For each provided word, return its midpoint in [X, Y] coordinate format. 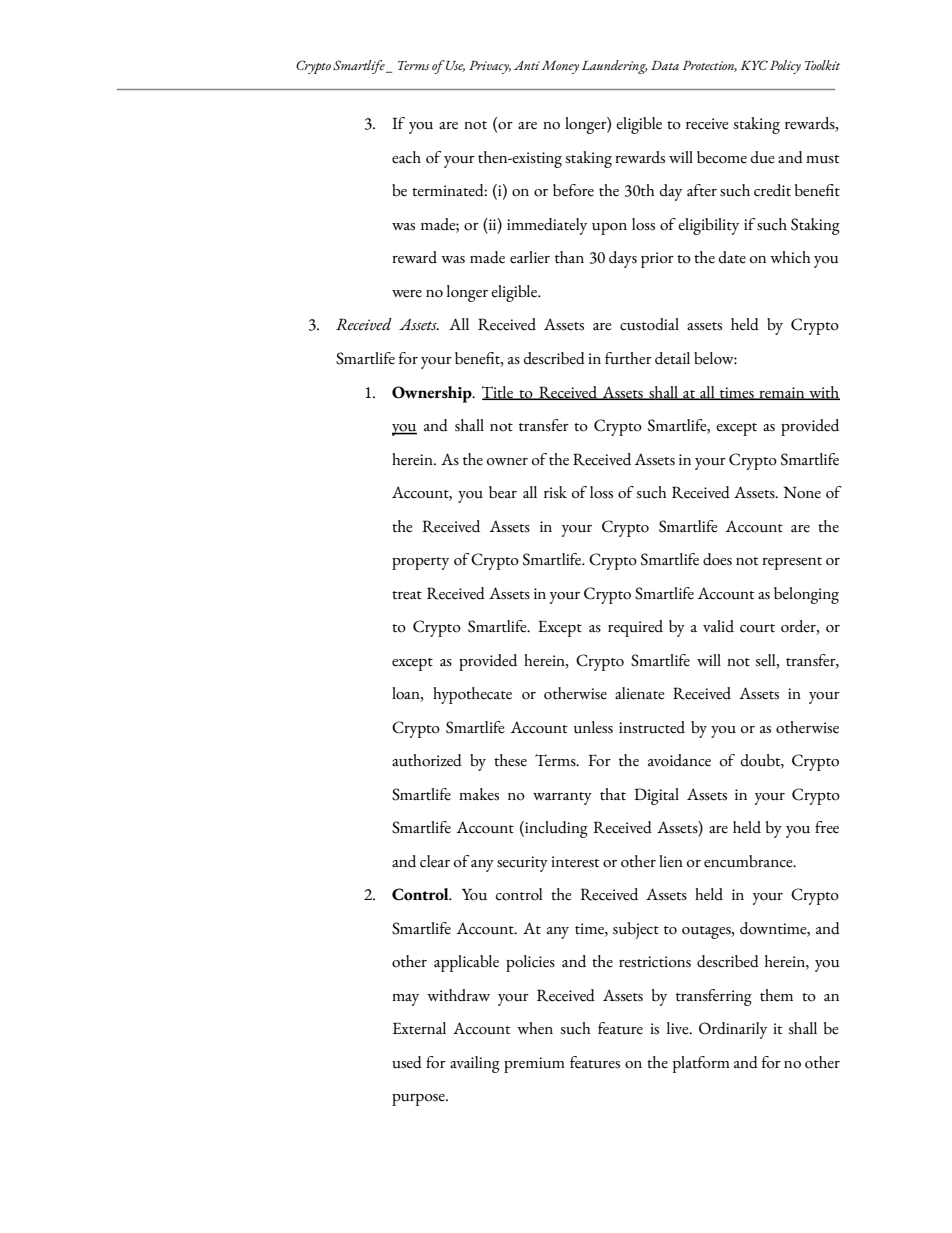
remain [782, 393]
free [827, 827]
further [628, 358]
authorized [427, 760]
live [679, 1028]
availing [475, 1064]
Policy [785, 67]
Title [498, 393]
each [406, 157]
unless [593, 727]
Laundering [614, 67]
